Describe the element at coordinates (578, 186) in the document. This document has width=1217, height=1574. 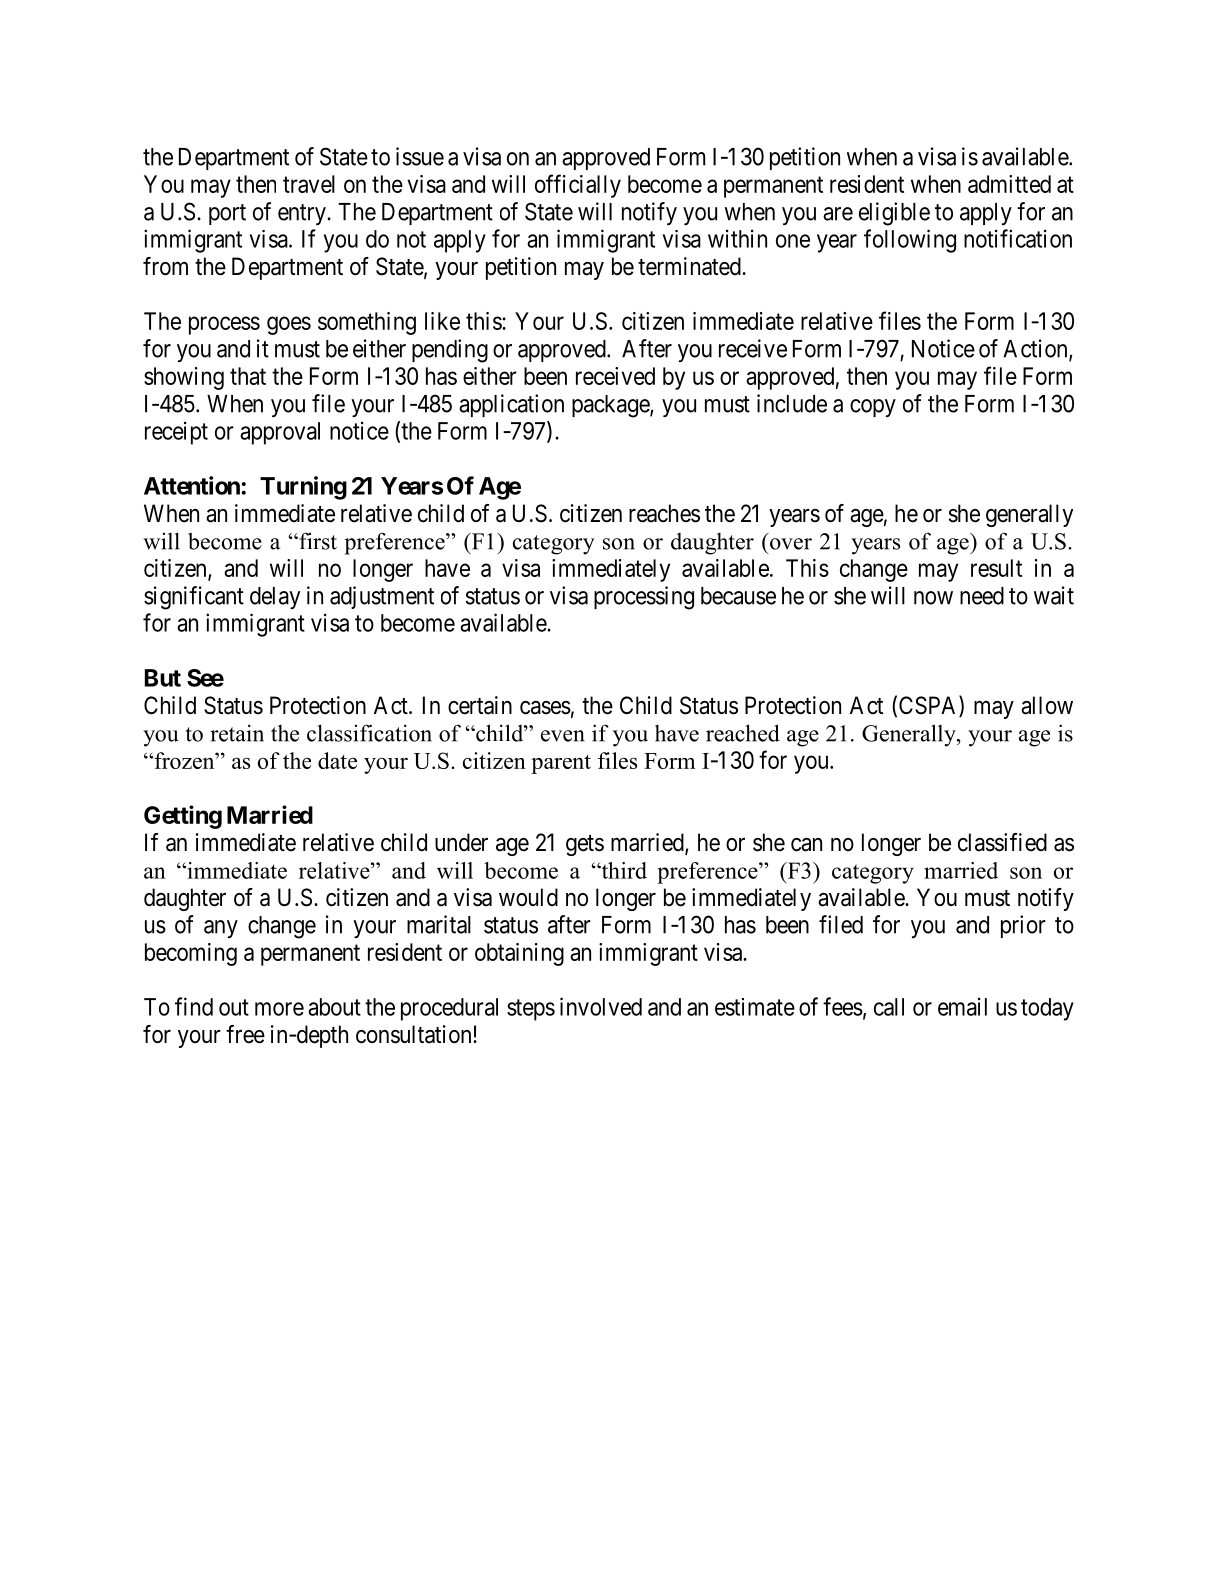
I see `officially` at that location.
